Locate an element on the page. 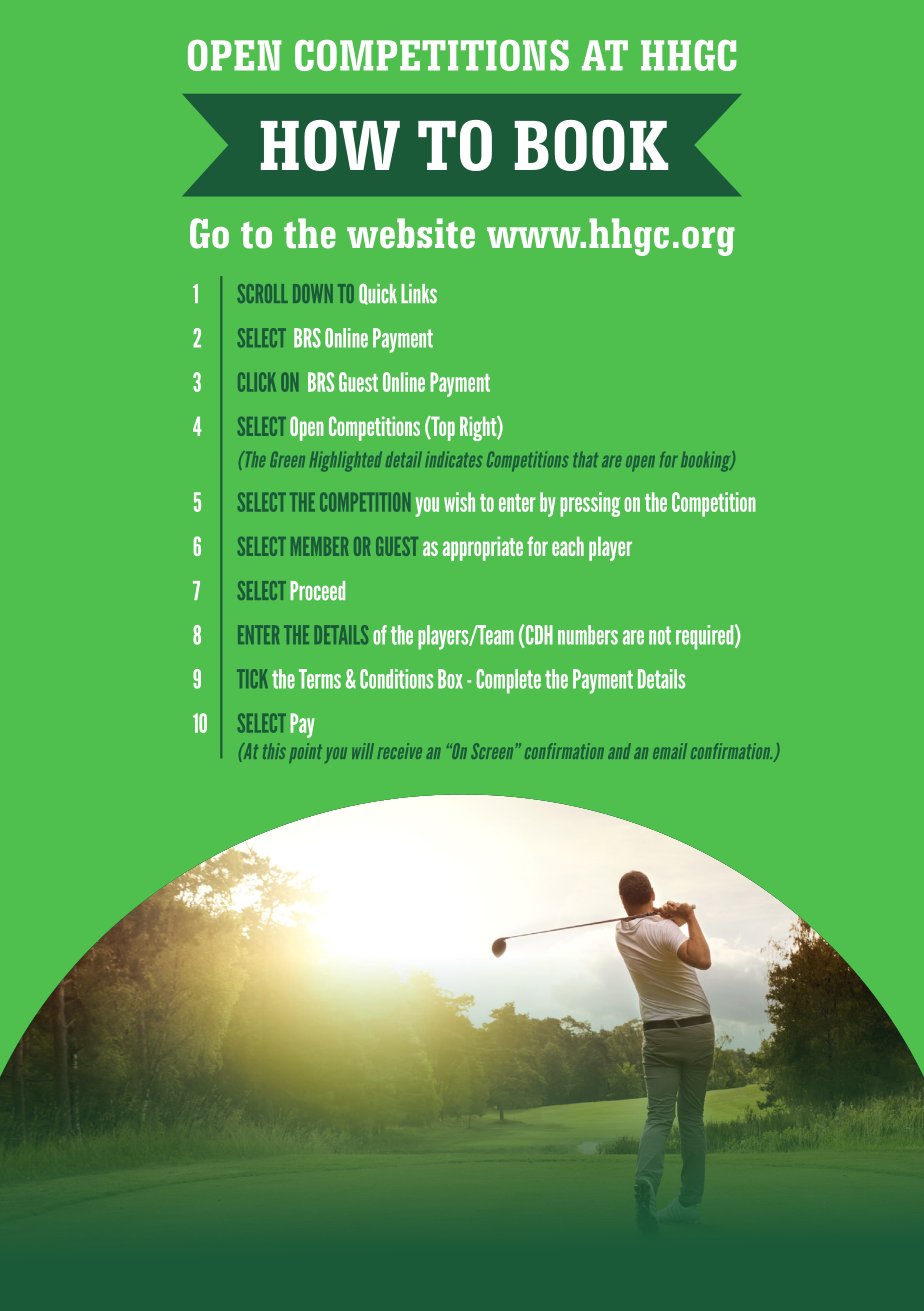  HOW is located at coordinates (330, 145).
